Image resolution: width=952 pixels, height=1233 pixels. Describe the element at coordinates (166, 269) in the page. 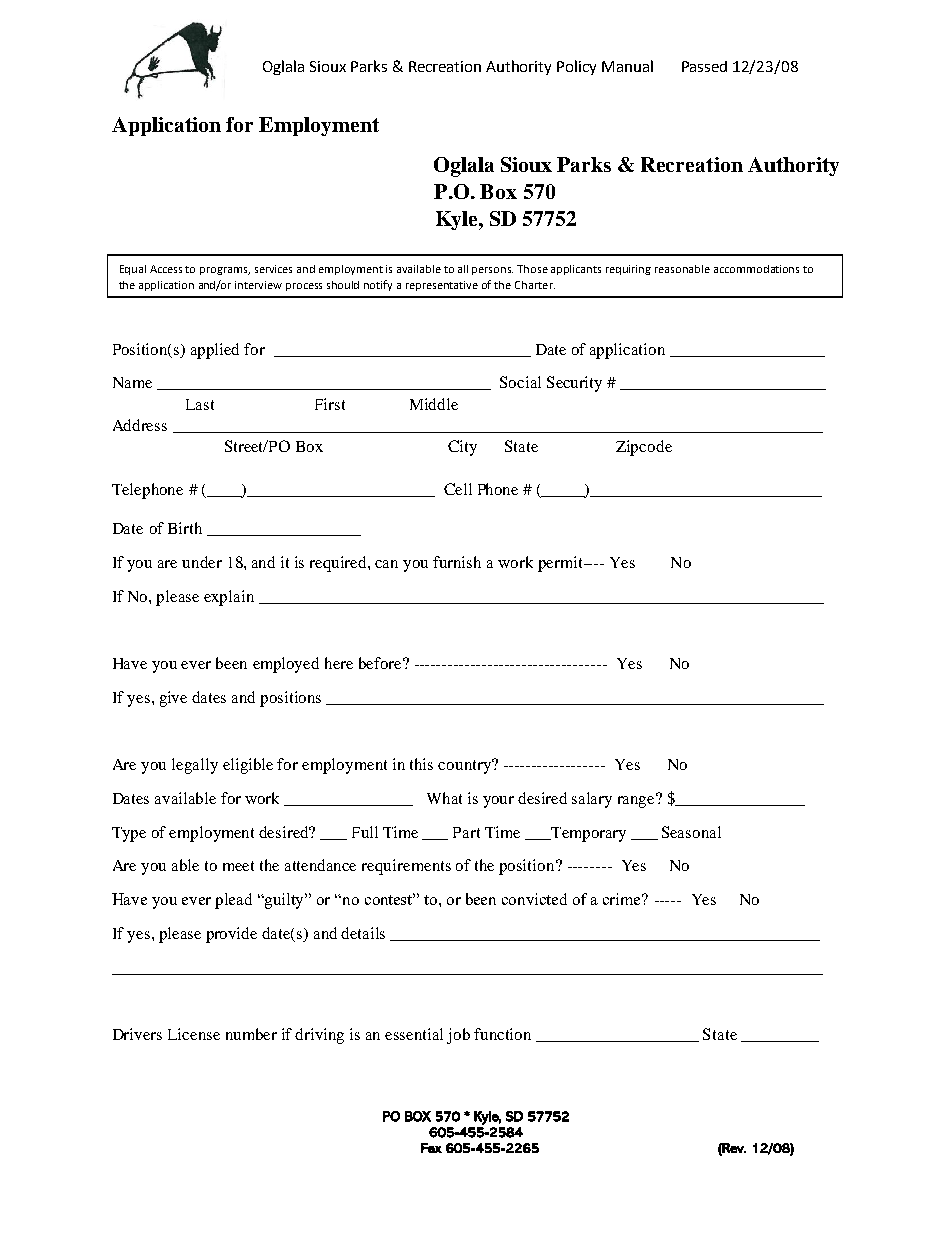

I see `Access` at that location.
